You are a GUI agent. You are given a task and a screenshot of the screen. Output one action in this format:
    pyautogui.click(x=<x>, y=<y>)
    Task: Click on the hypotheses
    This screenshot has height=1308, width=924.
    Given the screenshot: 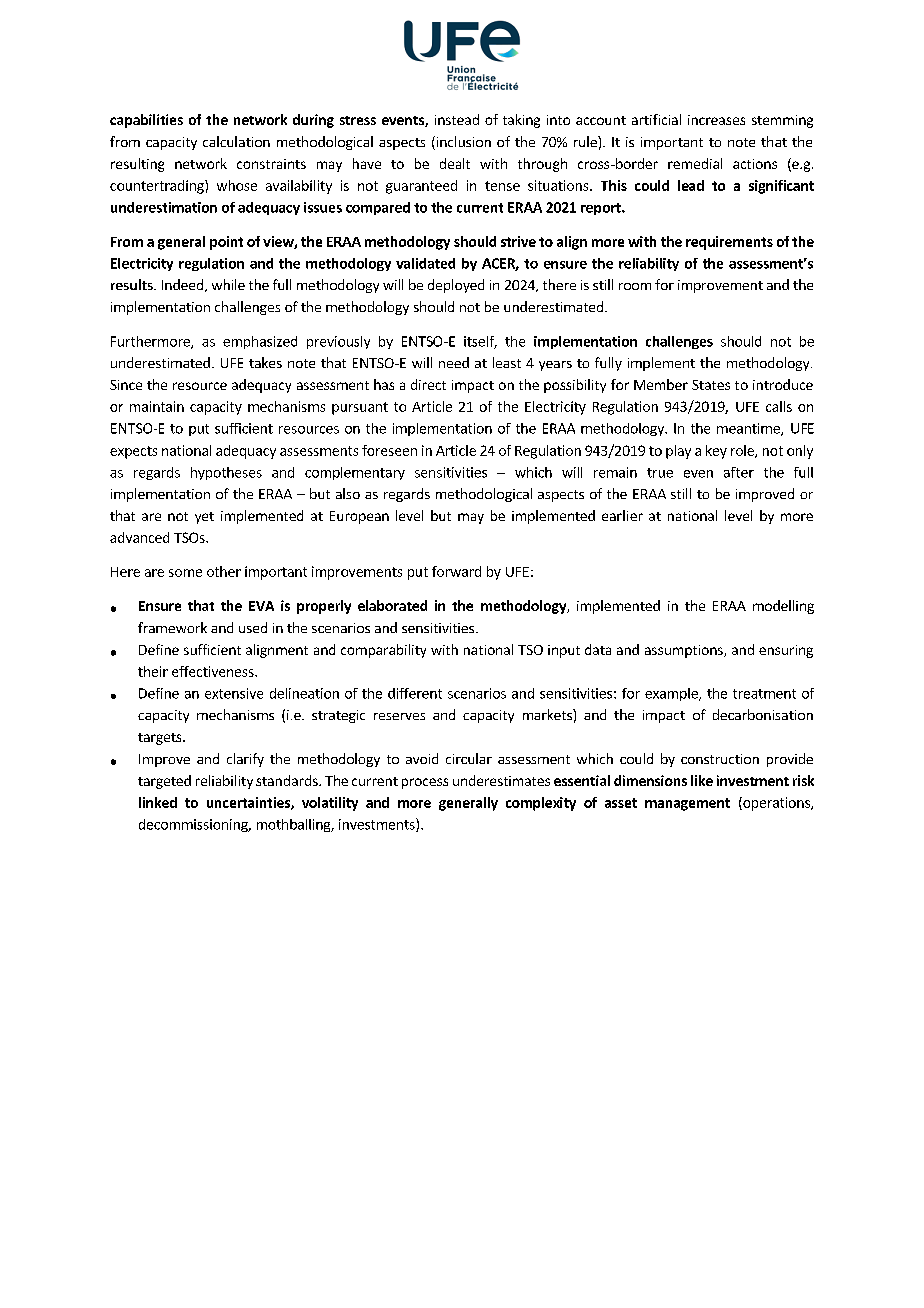 What is the action you would take?
    pyautogui.click(x=226, y=473)
